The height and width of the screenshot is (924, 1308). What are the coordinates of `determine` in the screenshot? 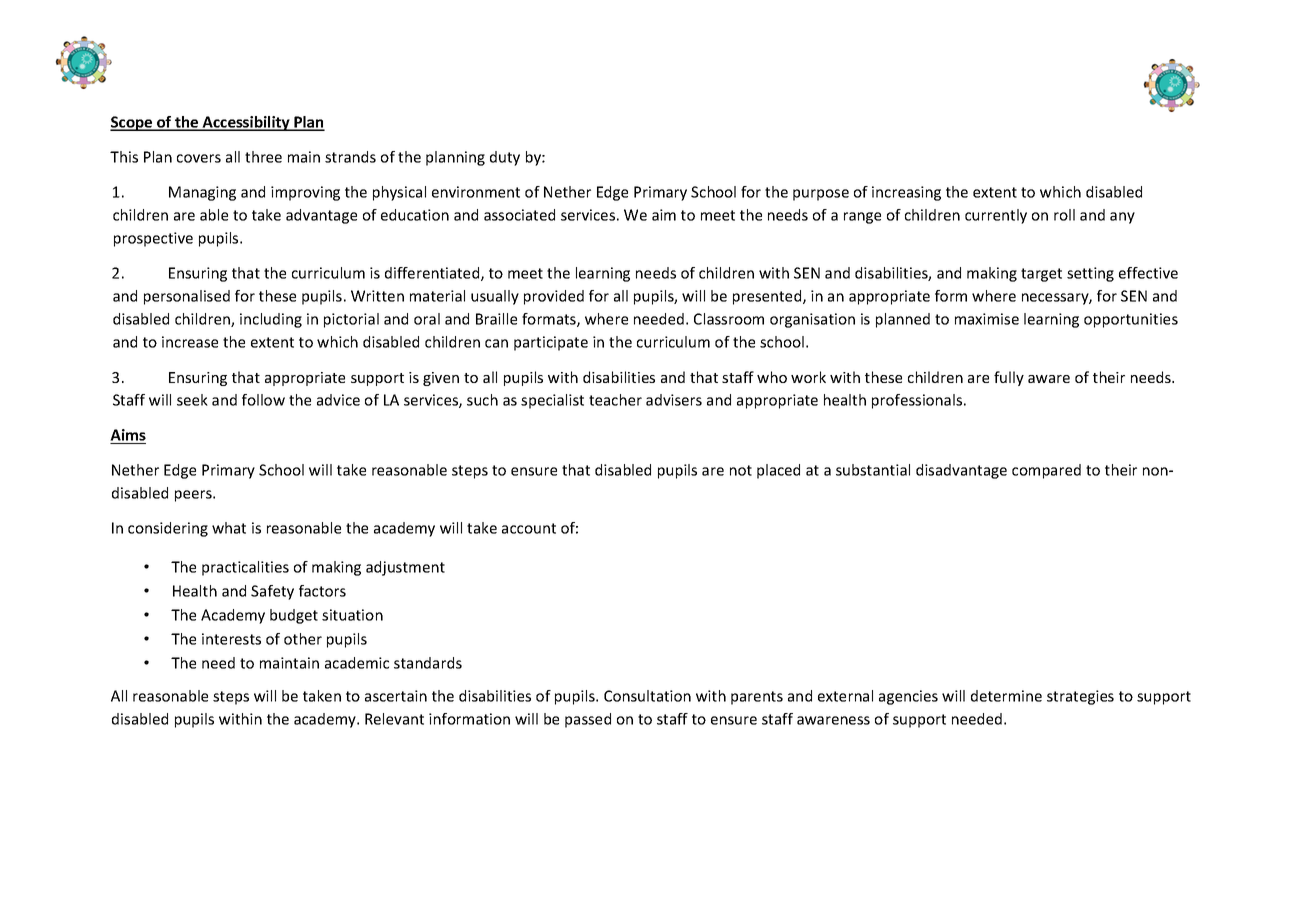 It's located at (1006, 696).
